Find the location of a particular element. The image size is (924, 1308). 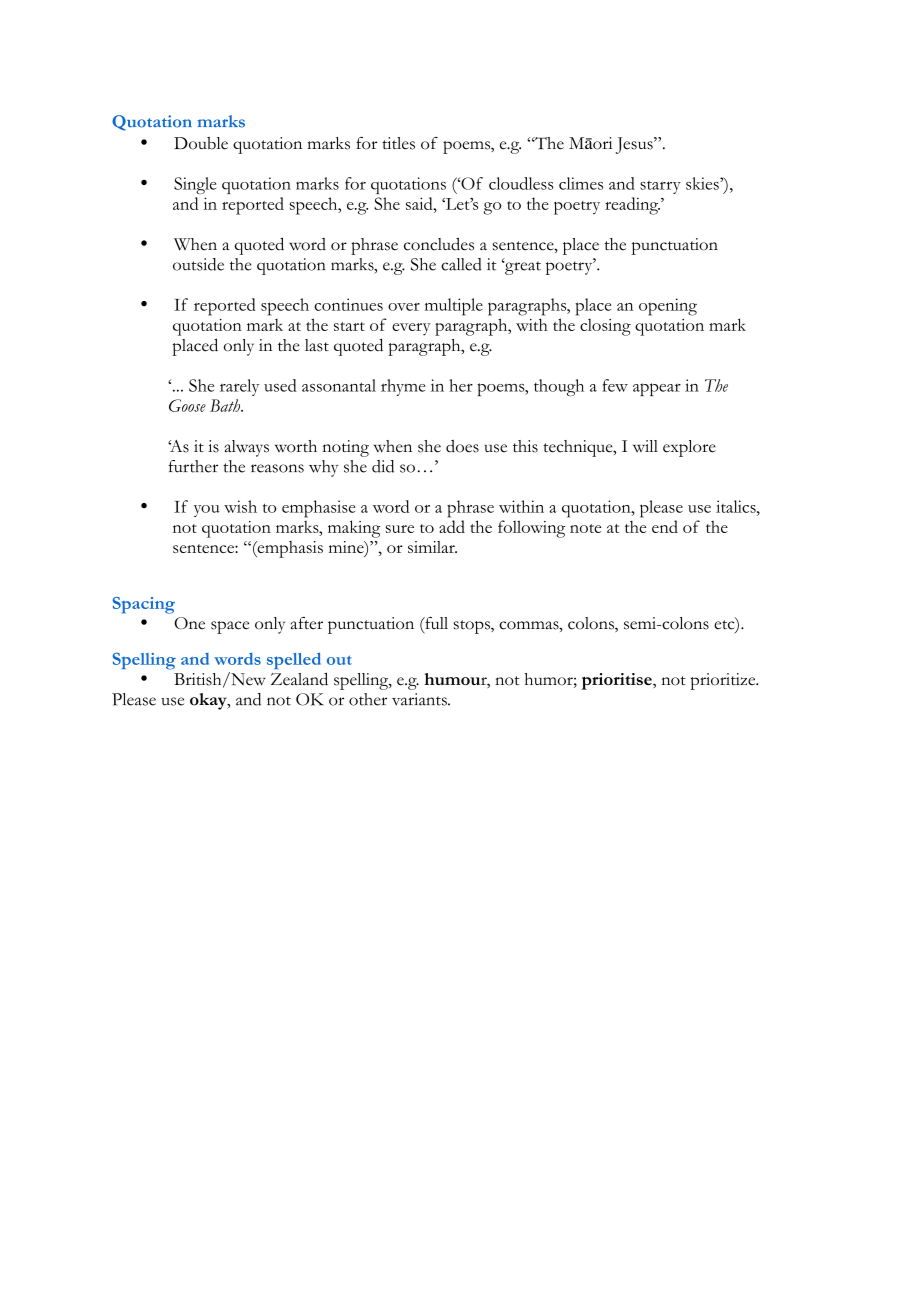

Jesus is located at coordinates (635, 145).
